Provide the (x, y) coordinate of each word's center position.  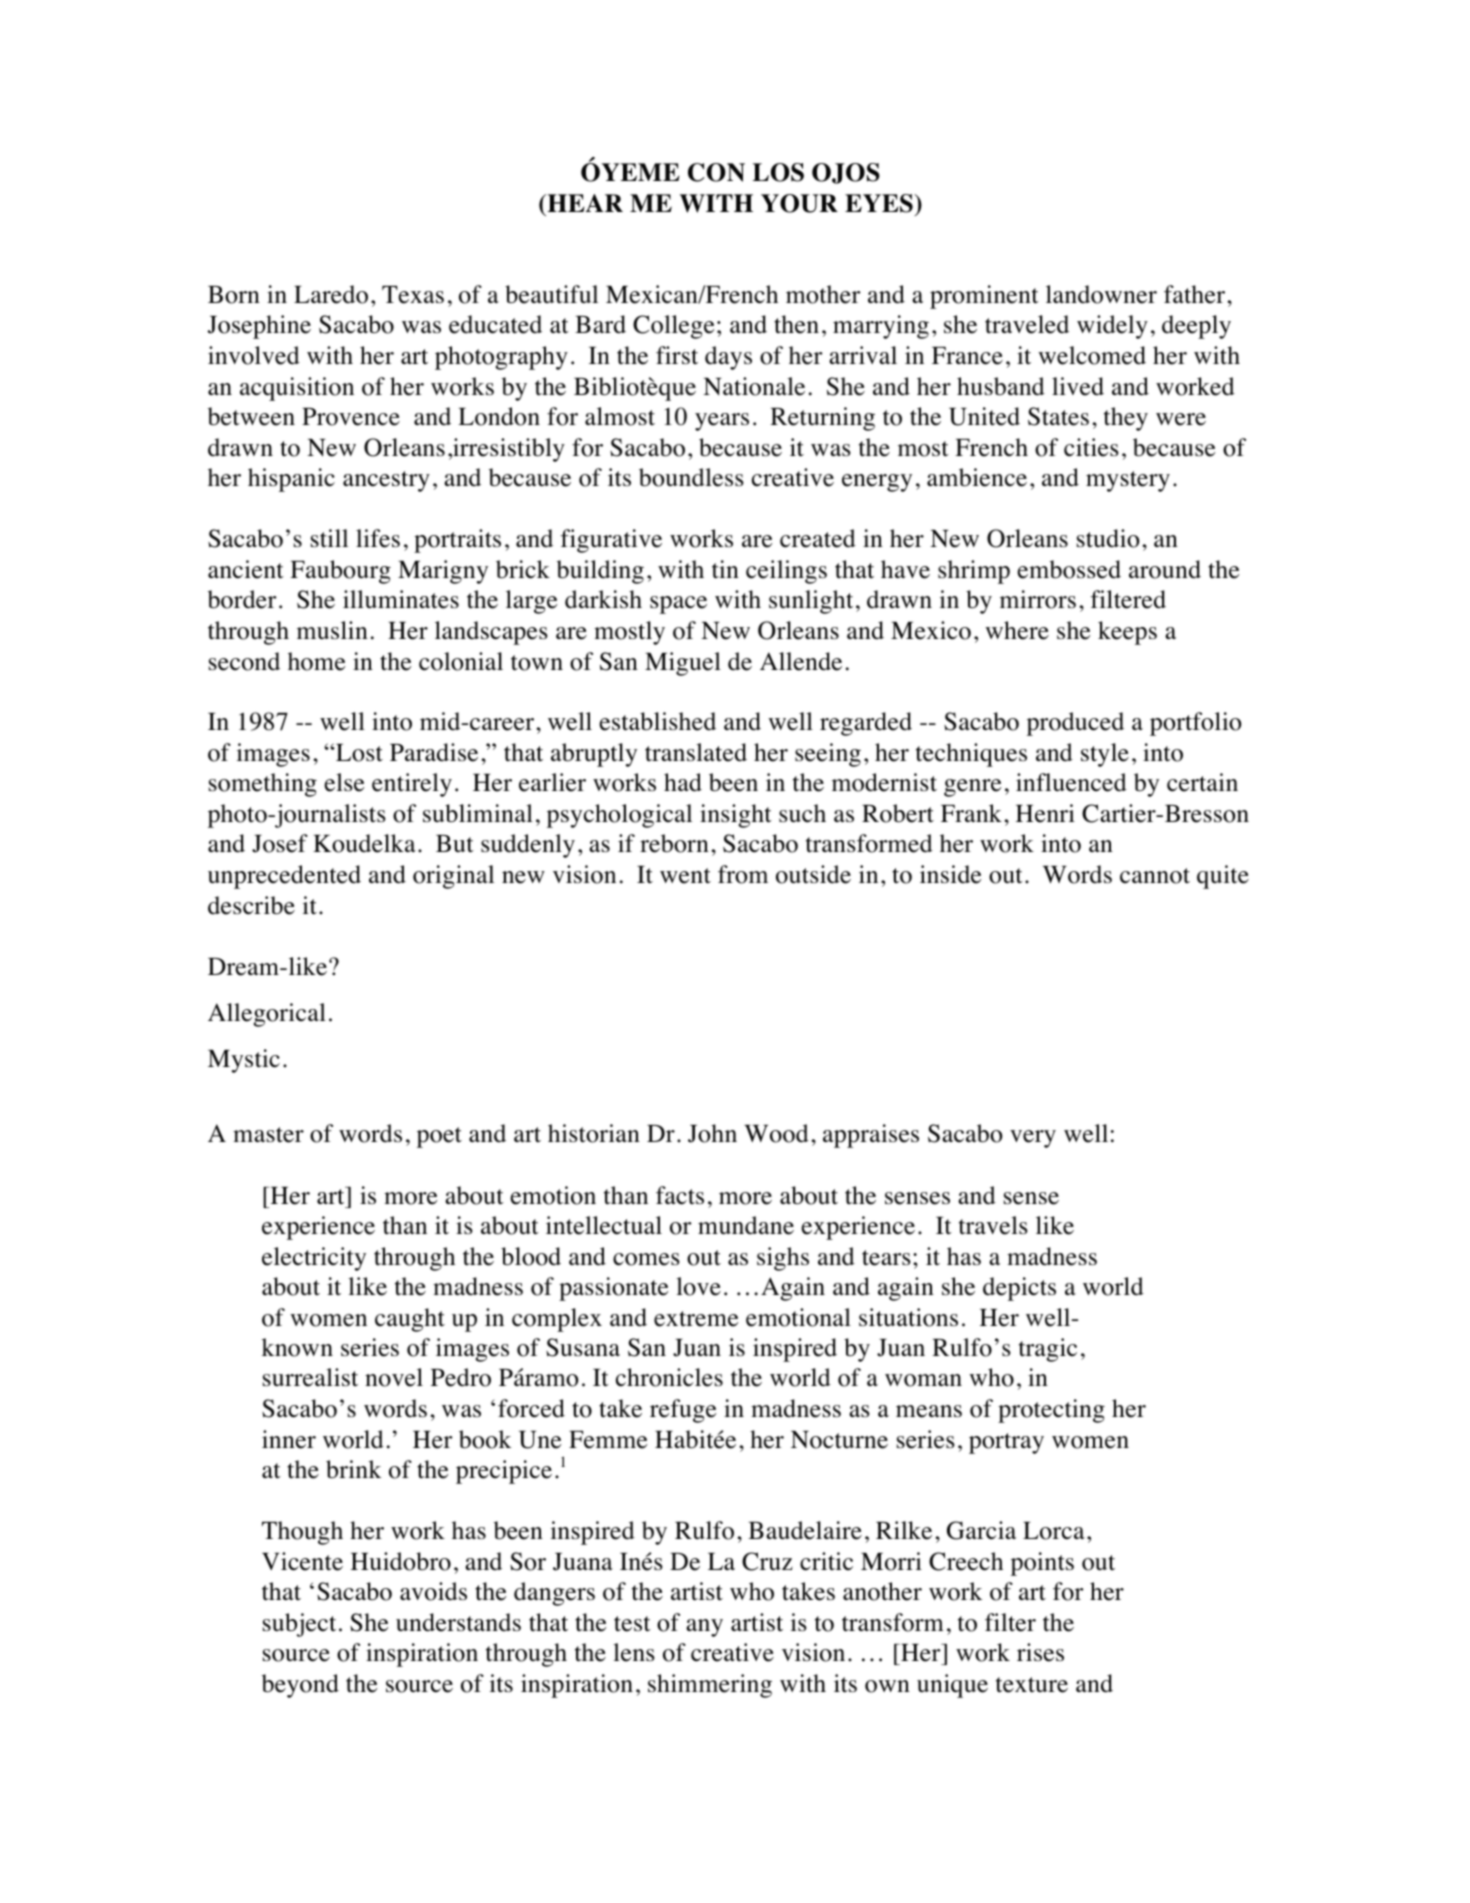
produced (1075, 724)
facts (680, 1195)
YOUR (799, 203)
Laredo (331, 294)
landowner (1101, 294)
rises (1040, 1652)
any (704, 1628)
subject (299, 1625)
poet (439, 1137)
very (1033, 1139)
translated (696, 752)
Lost (358, 753)
